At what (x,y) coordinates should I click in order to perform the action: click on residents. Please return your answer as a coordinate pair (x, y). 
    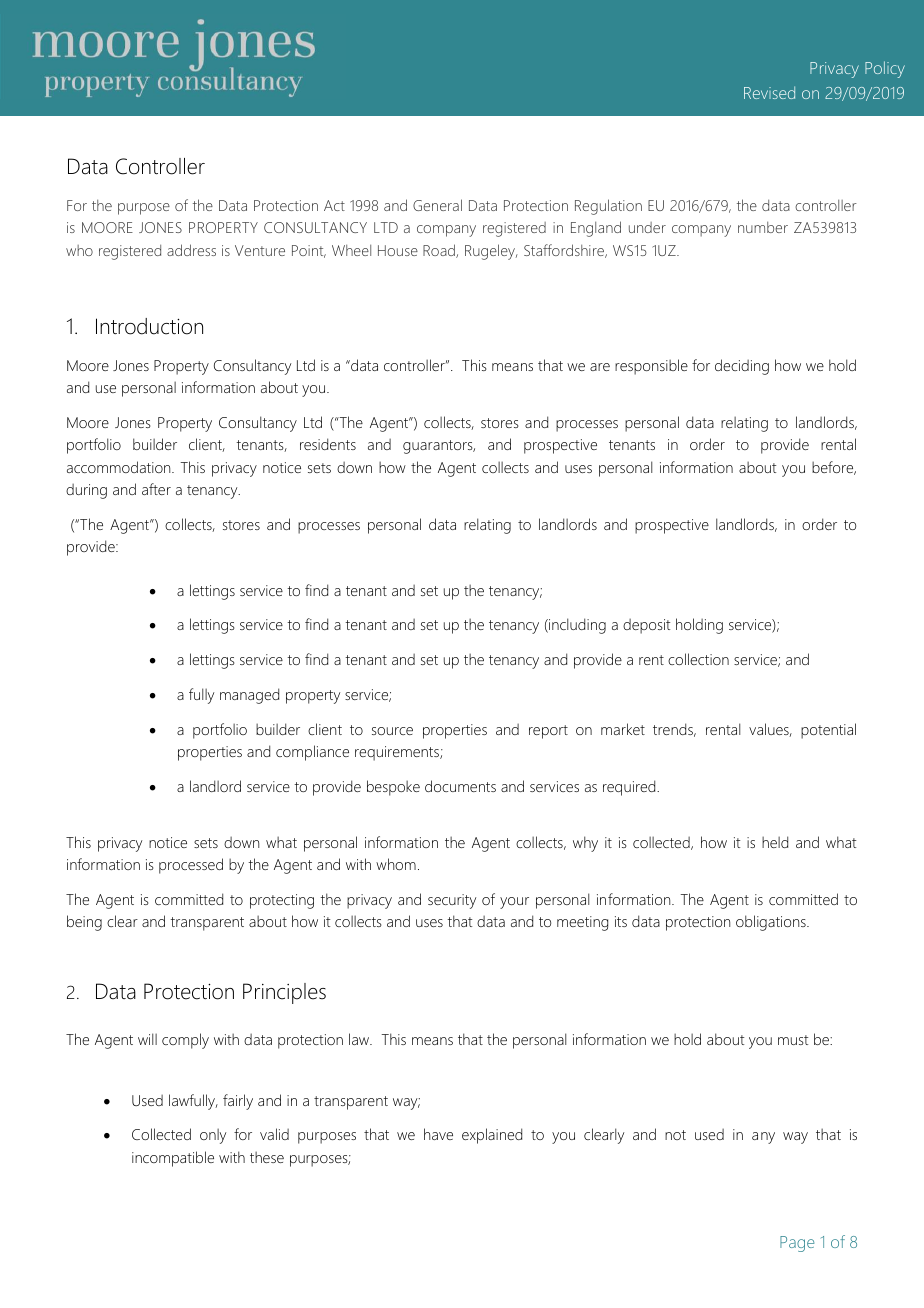
    Looking at the image, I should click on (328, 444).
